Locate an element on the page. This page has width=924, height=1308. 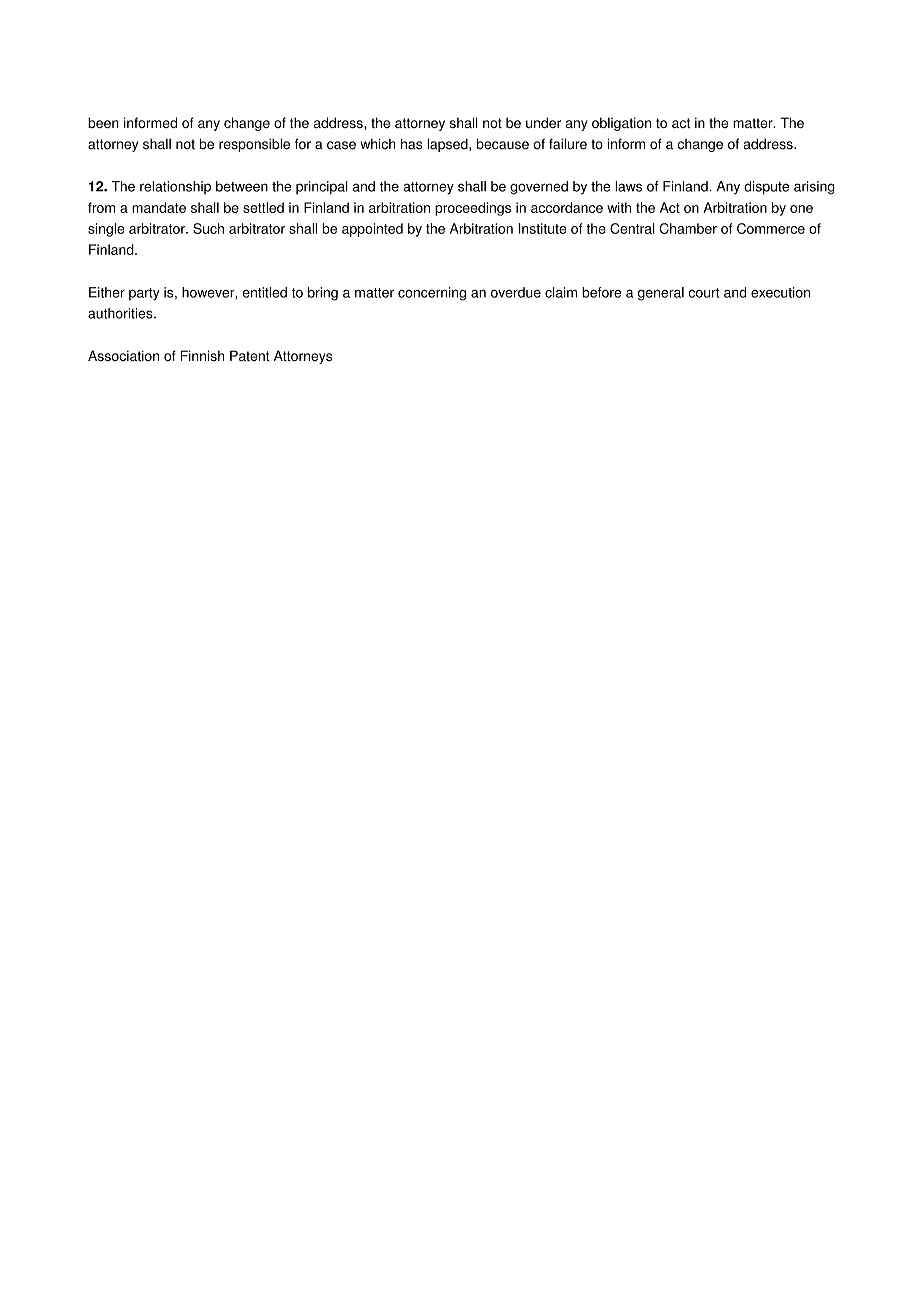
appointed is located at coordinates (372, 230).
